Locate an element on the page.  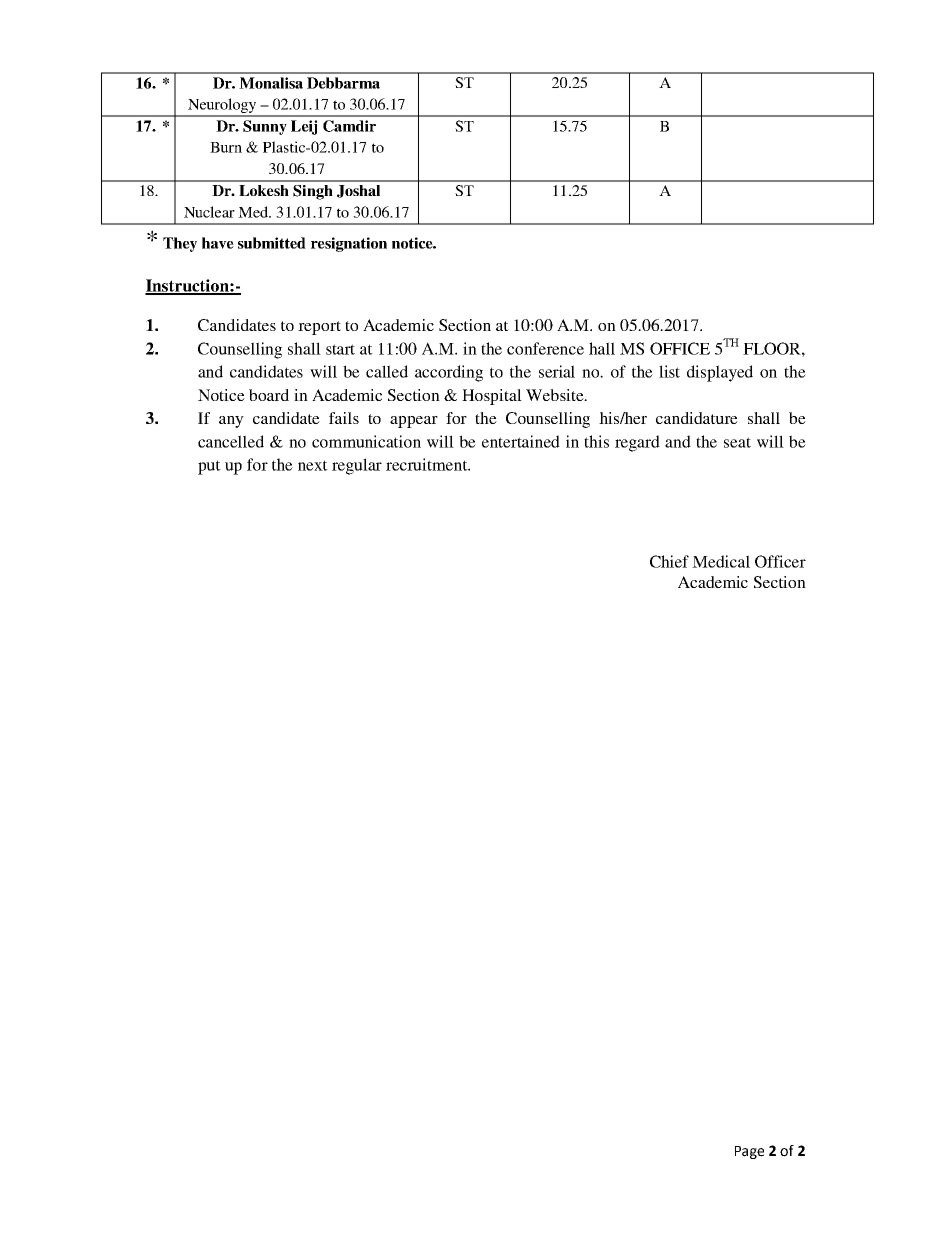
Sunny is located at coordinates (265, 127).
